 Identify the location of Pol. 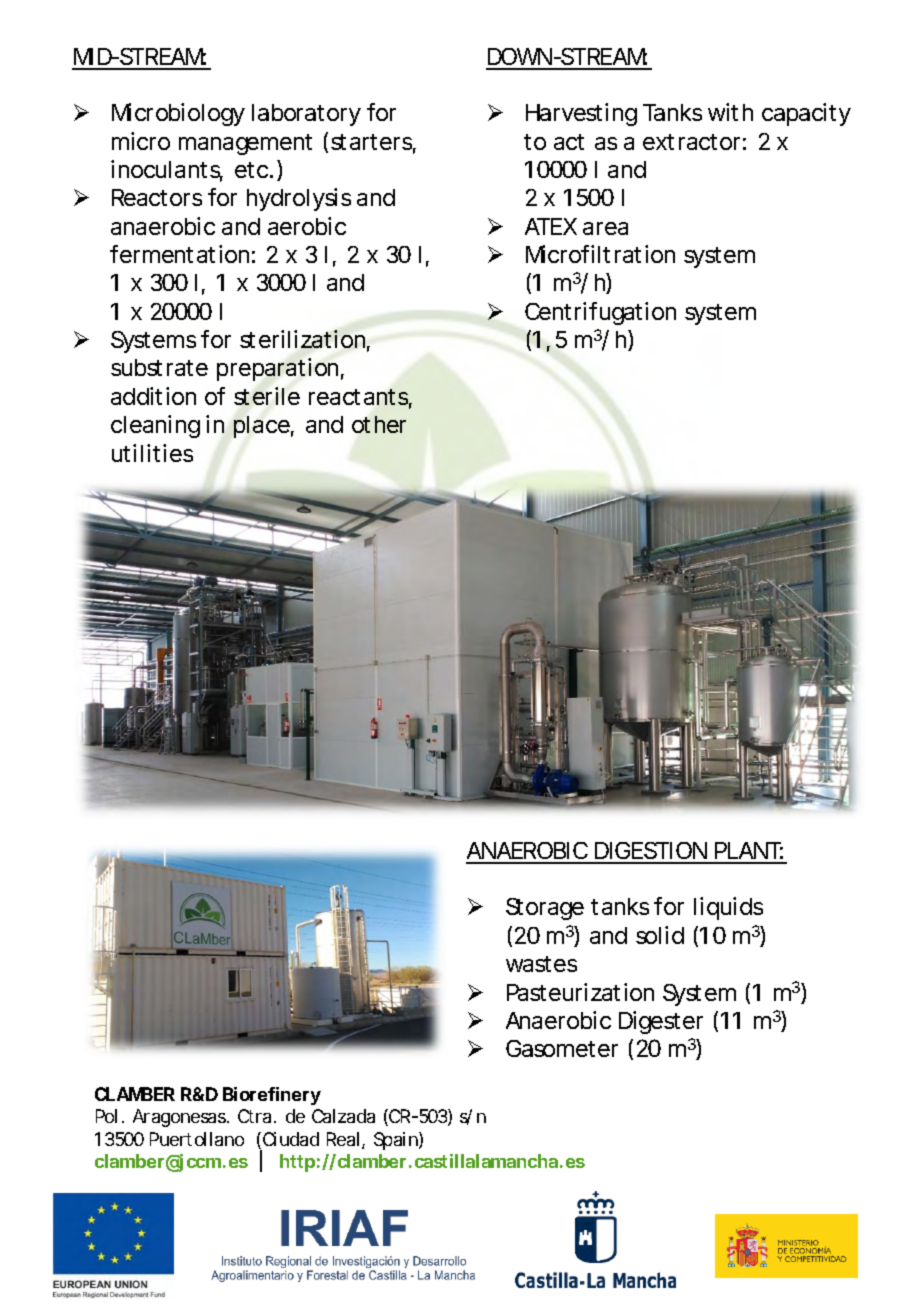
(106, 1116).
